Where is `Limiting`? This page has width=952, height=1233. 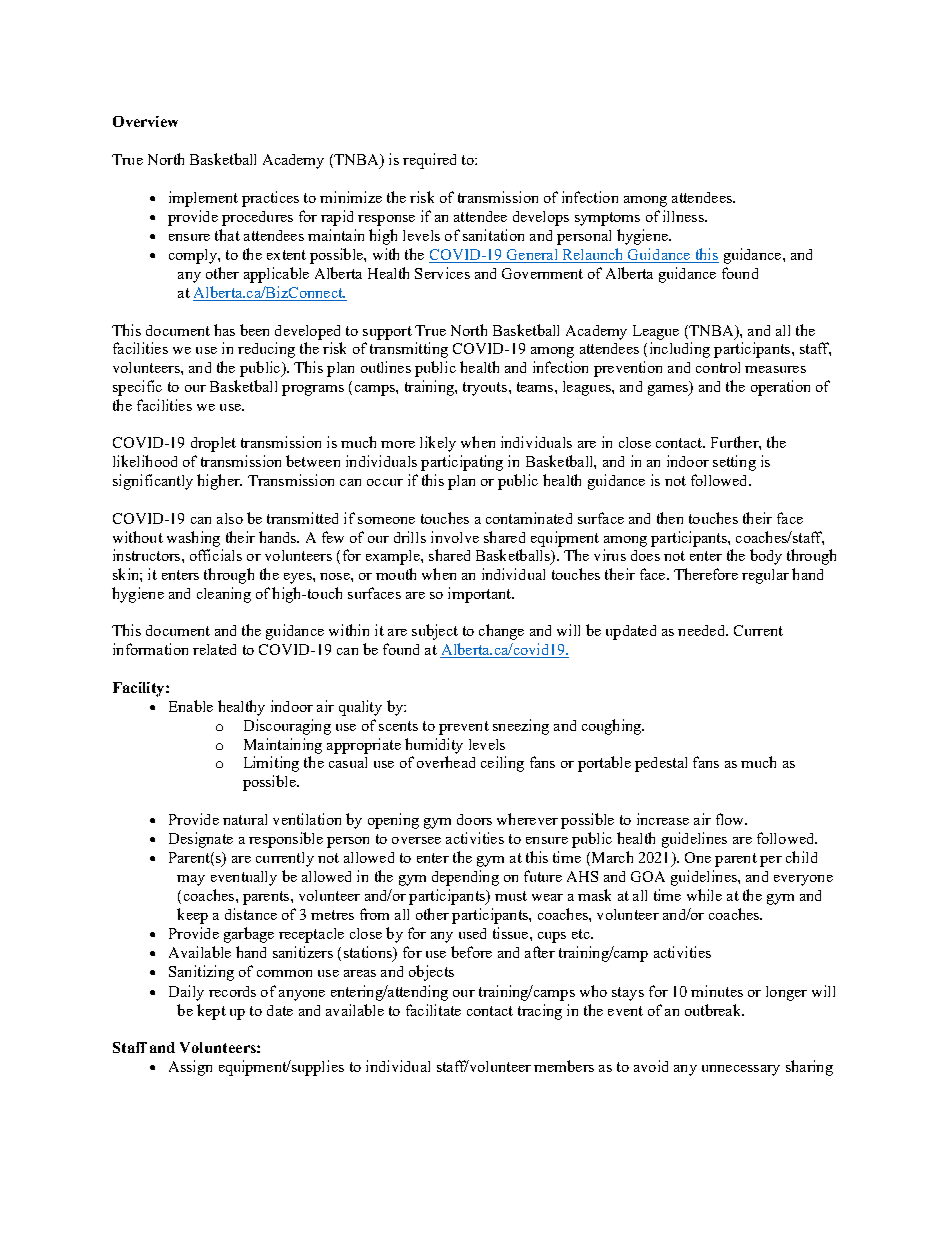
Limiting is located at coordinates (271, 764).
